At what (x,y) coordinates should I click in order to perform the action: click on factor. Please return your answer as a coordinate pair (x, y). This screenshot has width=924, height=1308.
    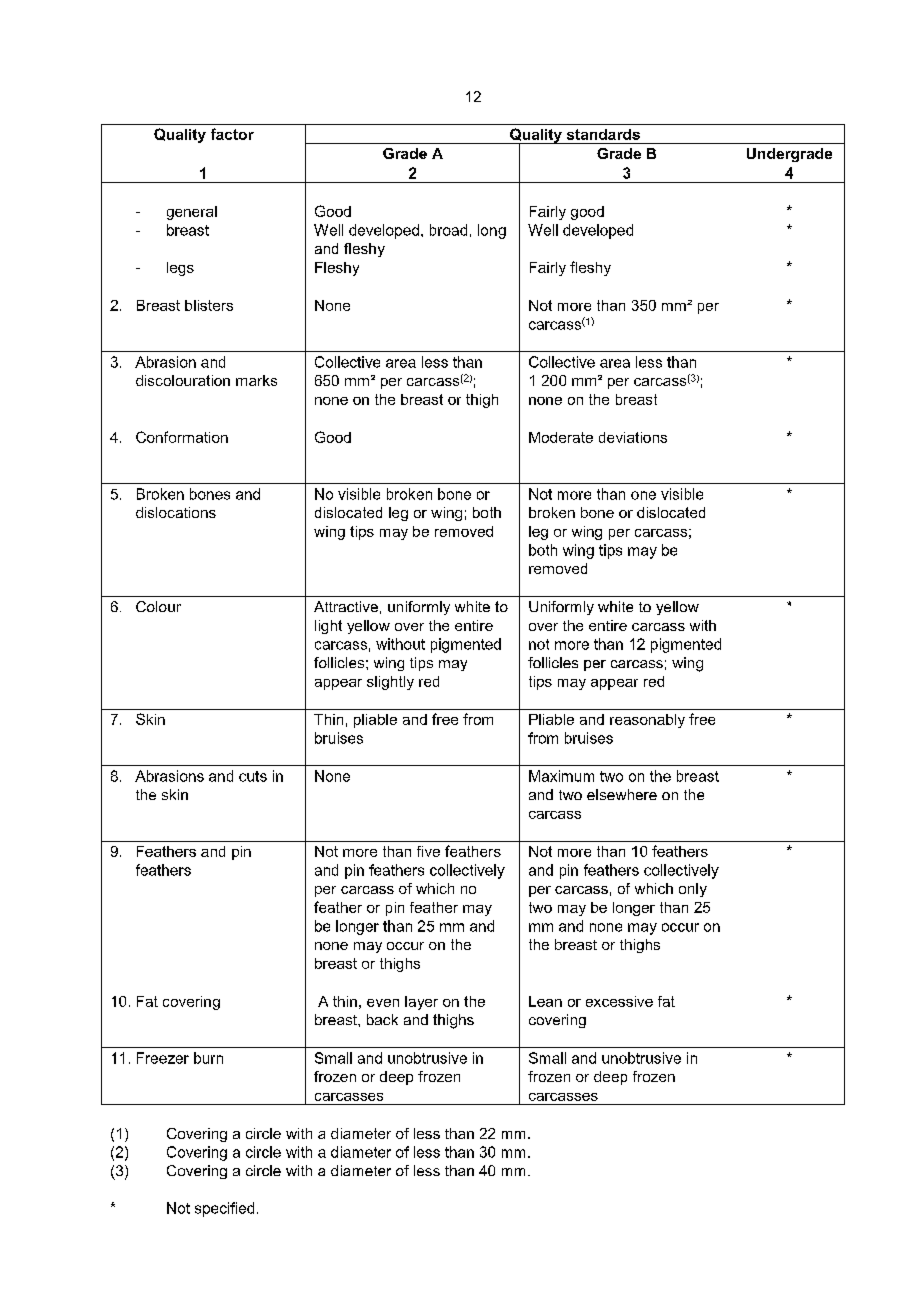
    Looking at the image, I should click on (232, 134).
